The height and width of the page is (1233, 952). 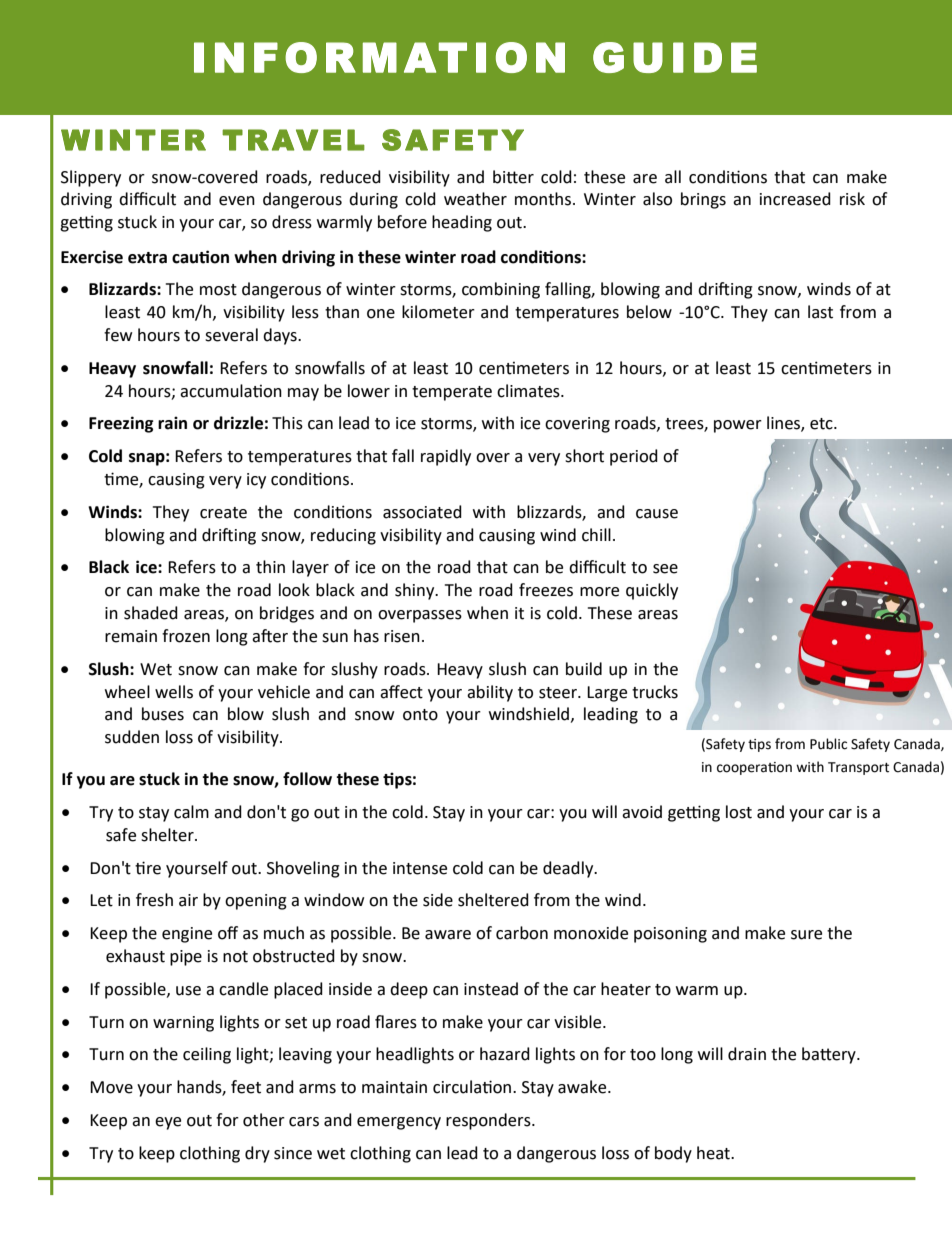 What do you see at coordinates (446, 457) in the page?
I see `rapidly` at bounding box center [446, 457].
